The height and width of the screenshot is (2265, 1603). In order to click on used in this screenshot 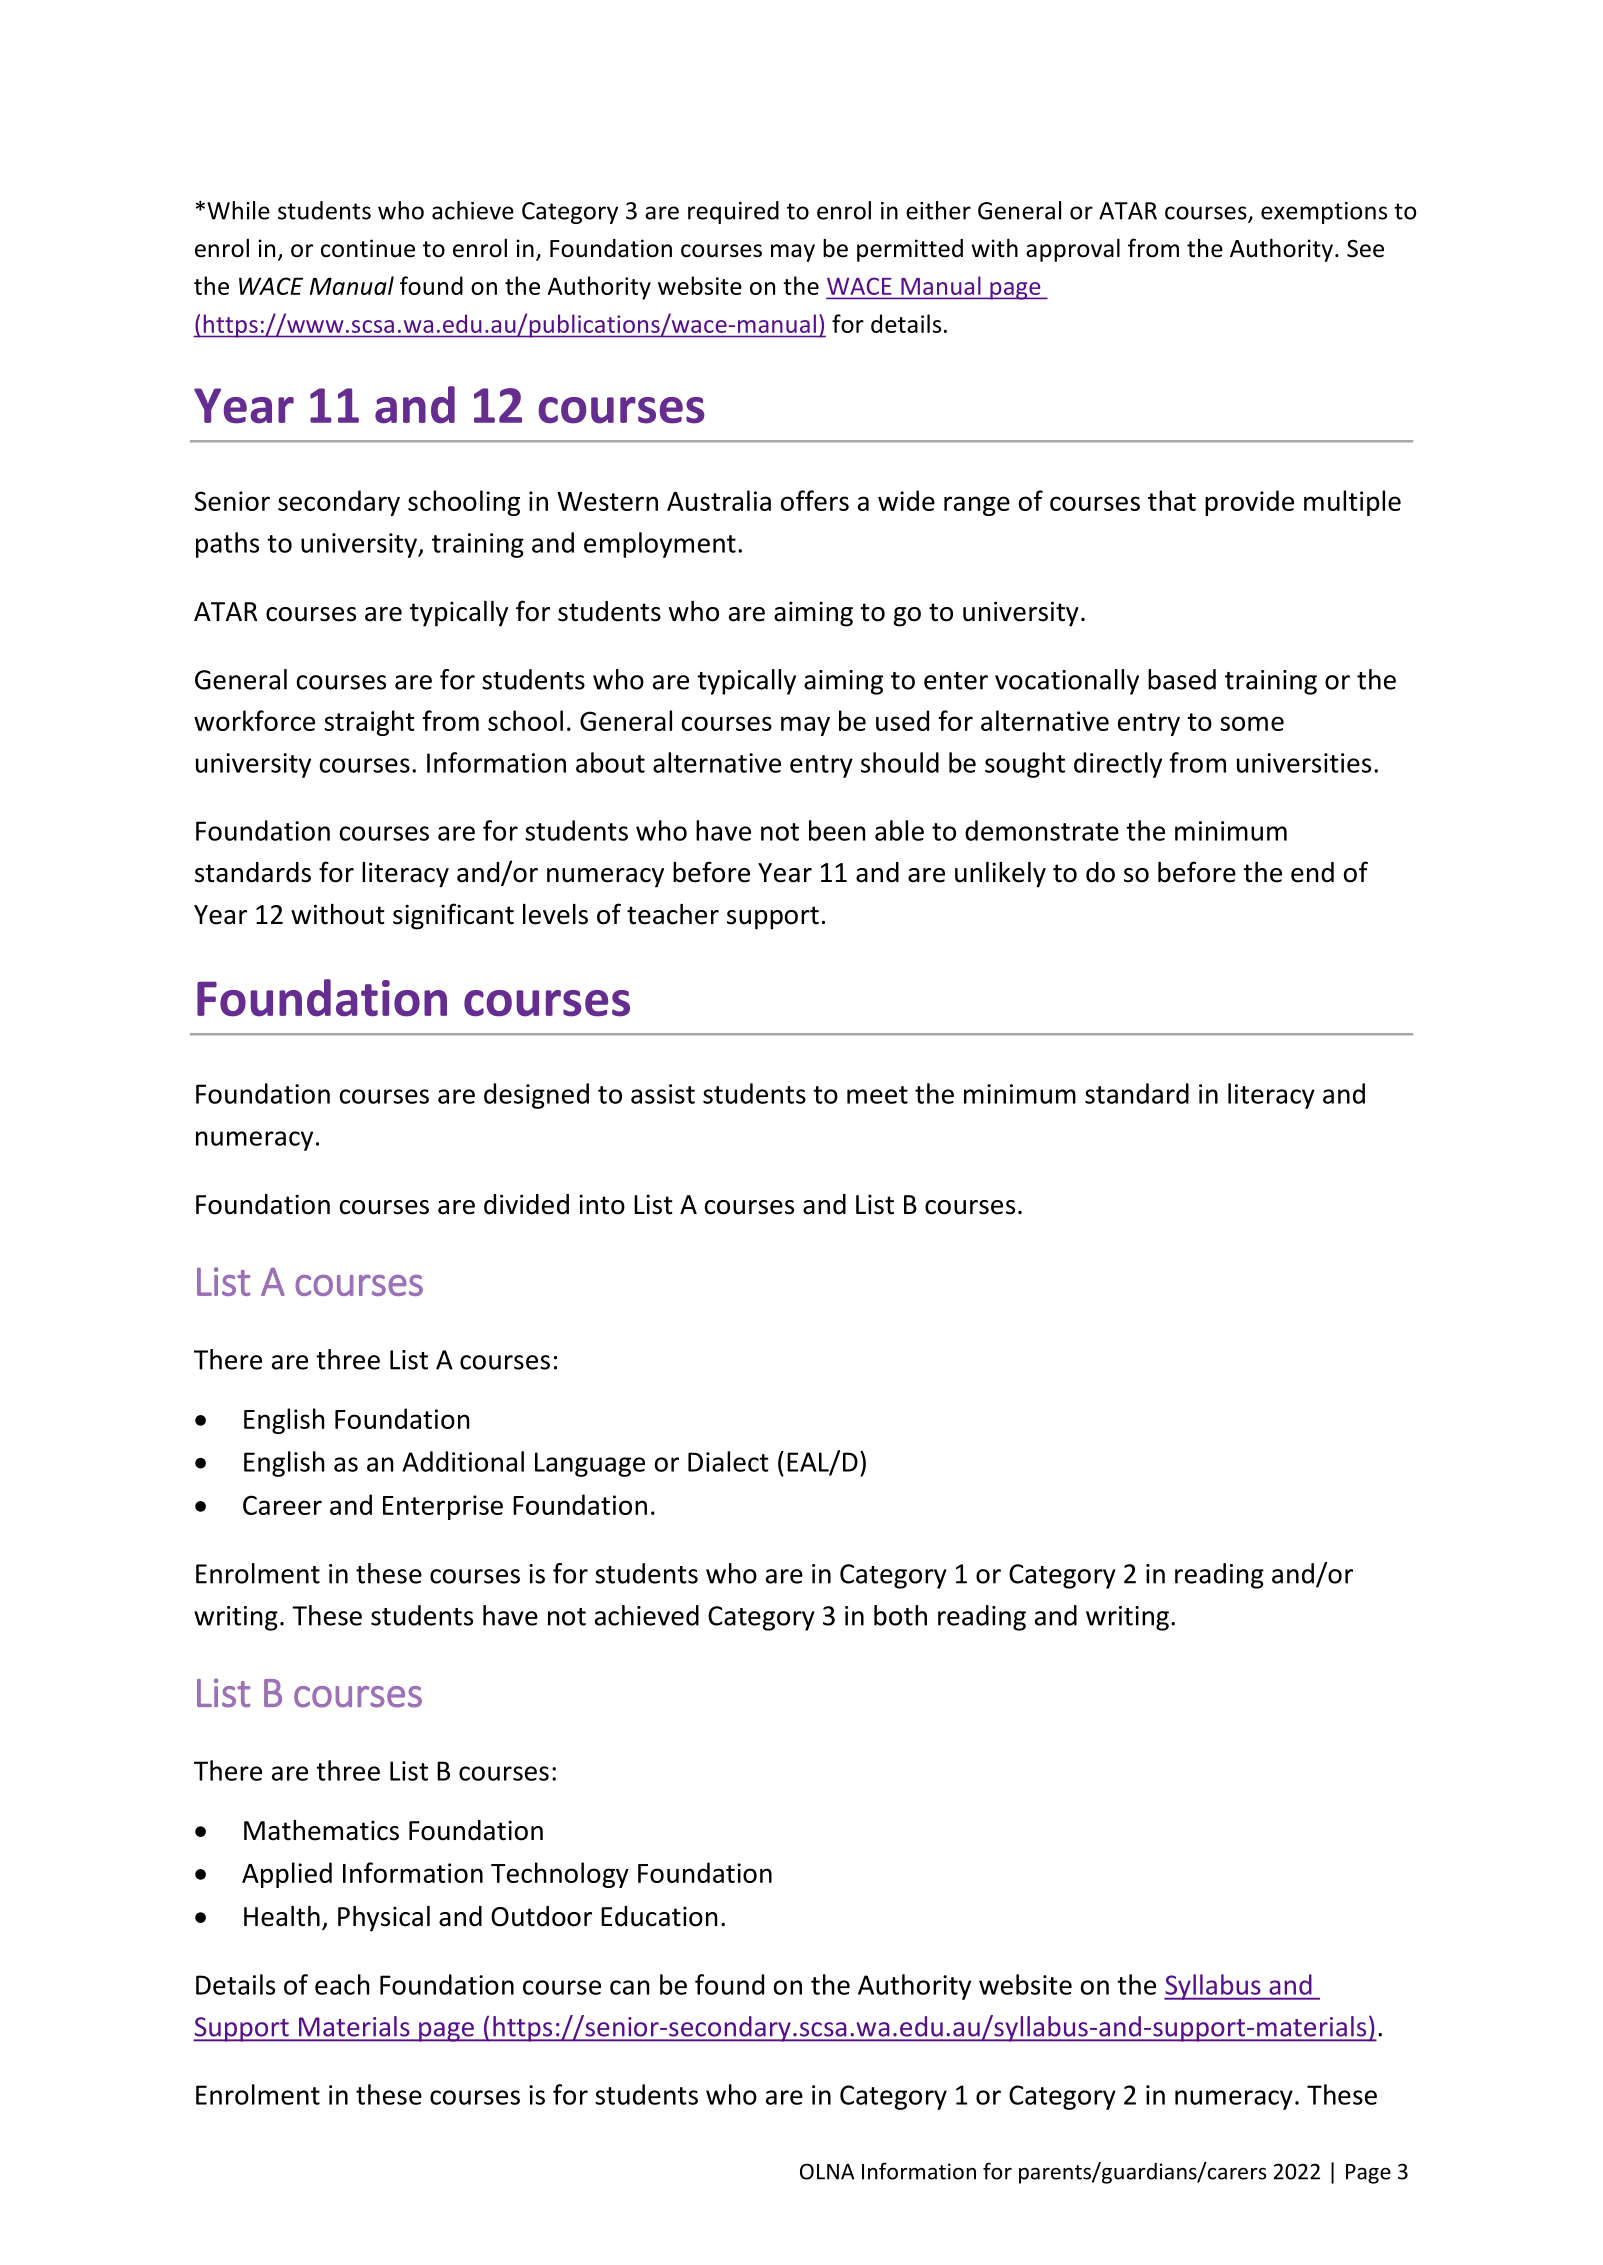, I will do `click(902, 720)`.
